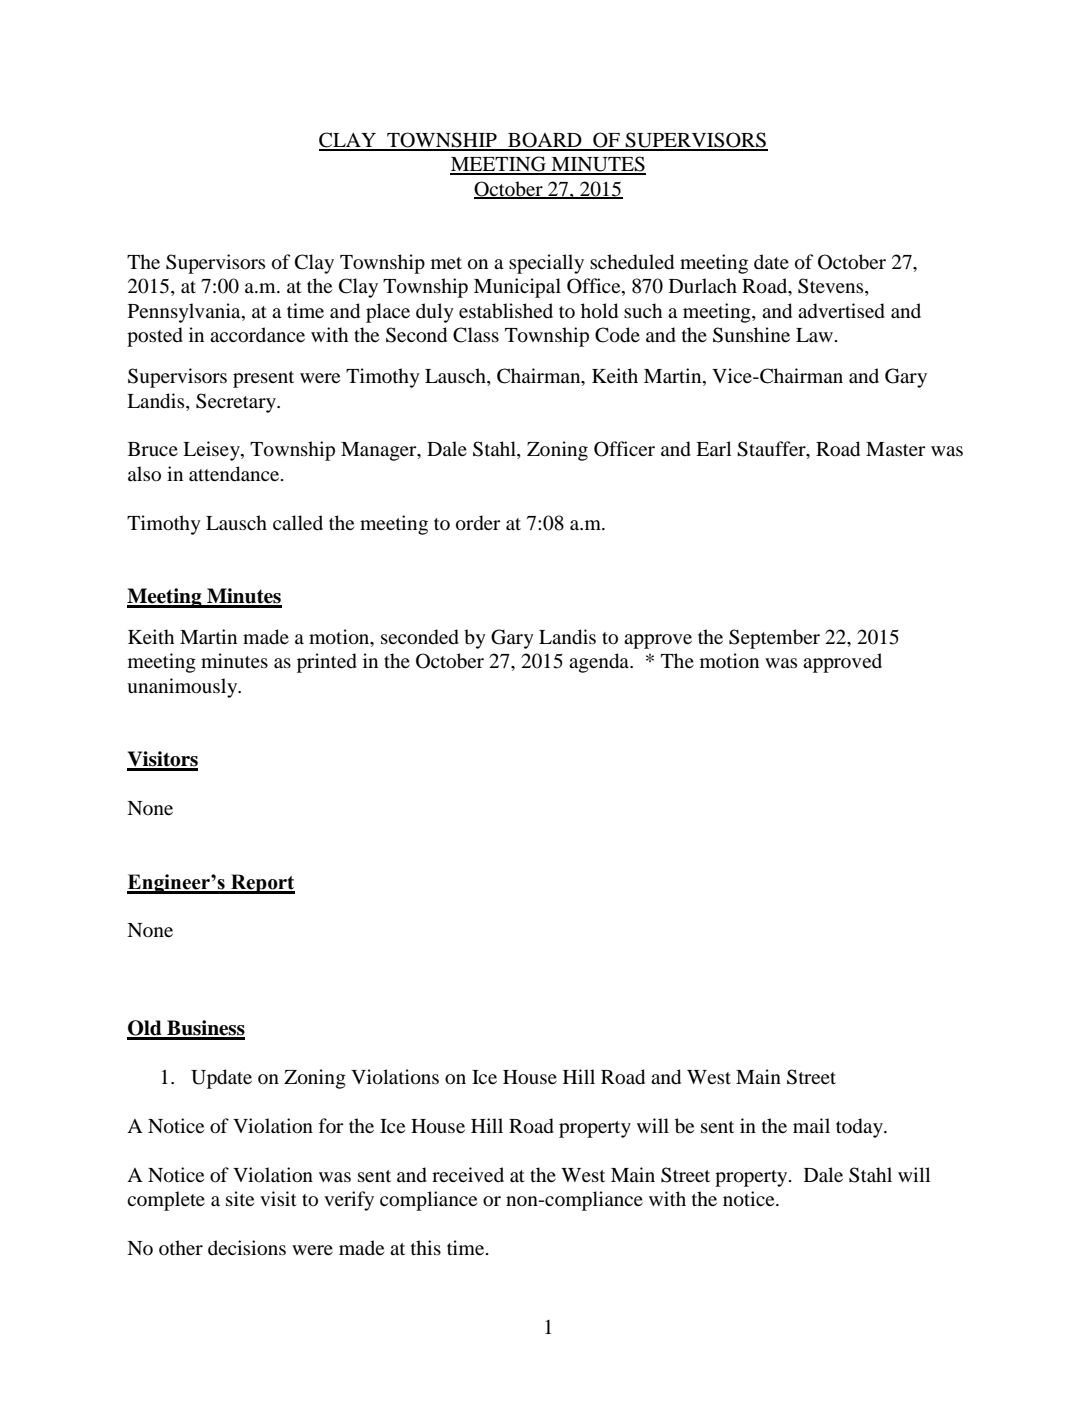 Image resolution: width=1084 pixels, height=1403 pixels. What do you see at coordinates (262, 884) in the screenshot?
I see `Report` at bounding box center [262, 884].
